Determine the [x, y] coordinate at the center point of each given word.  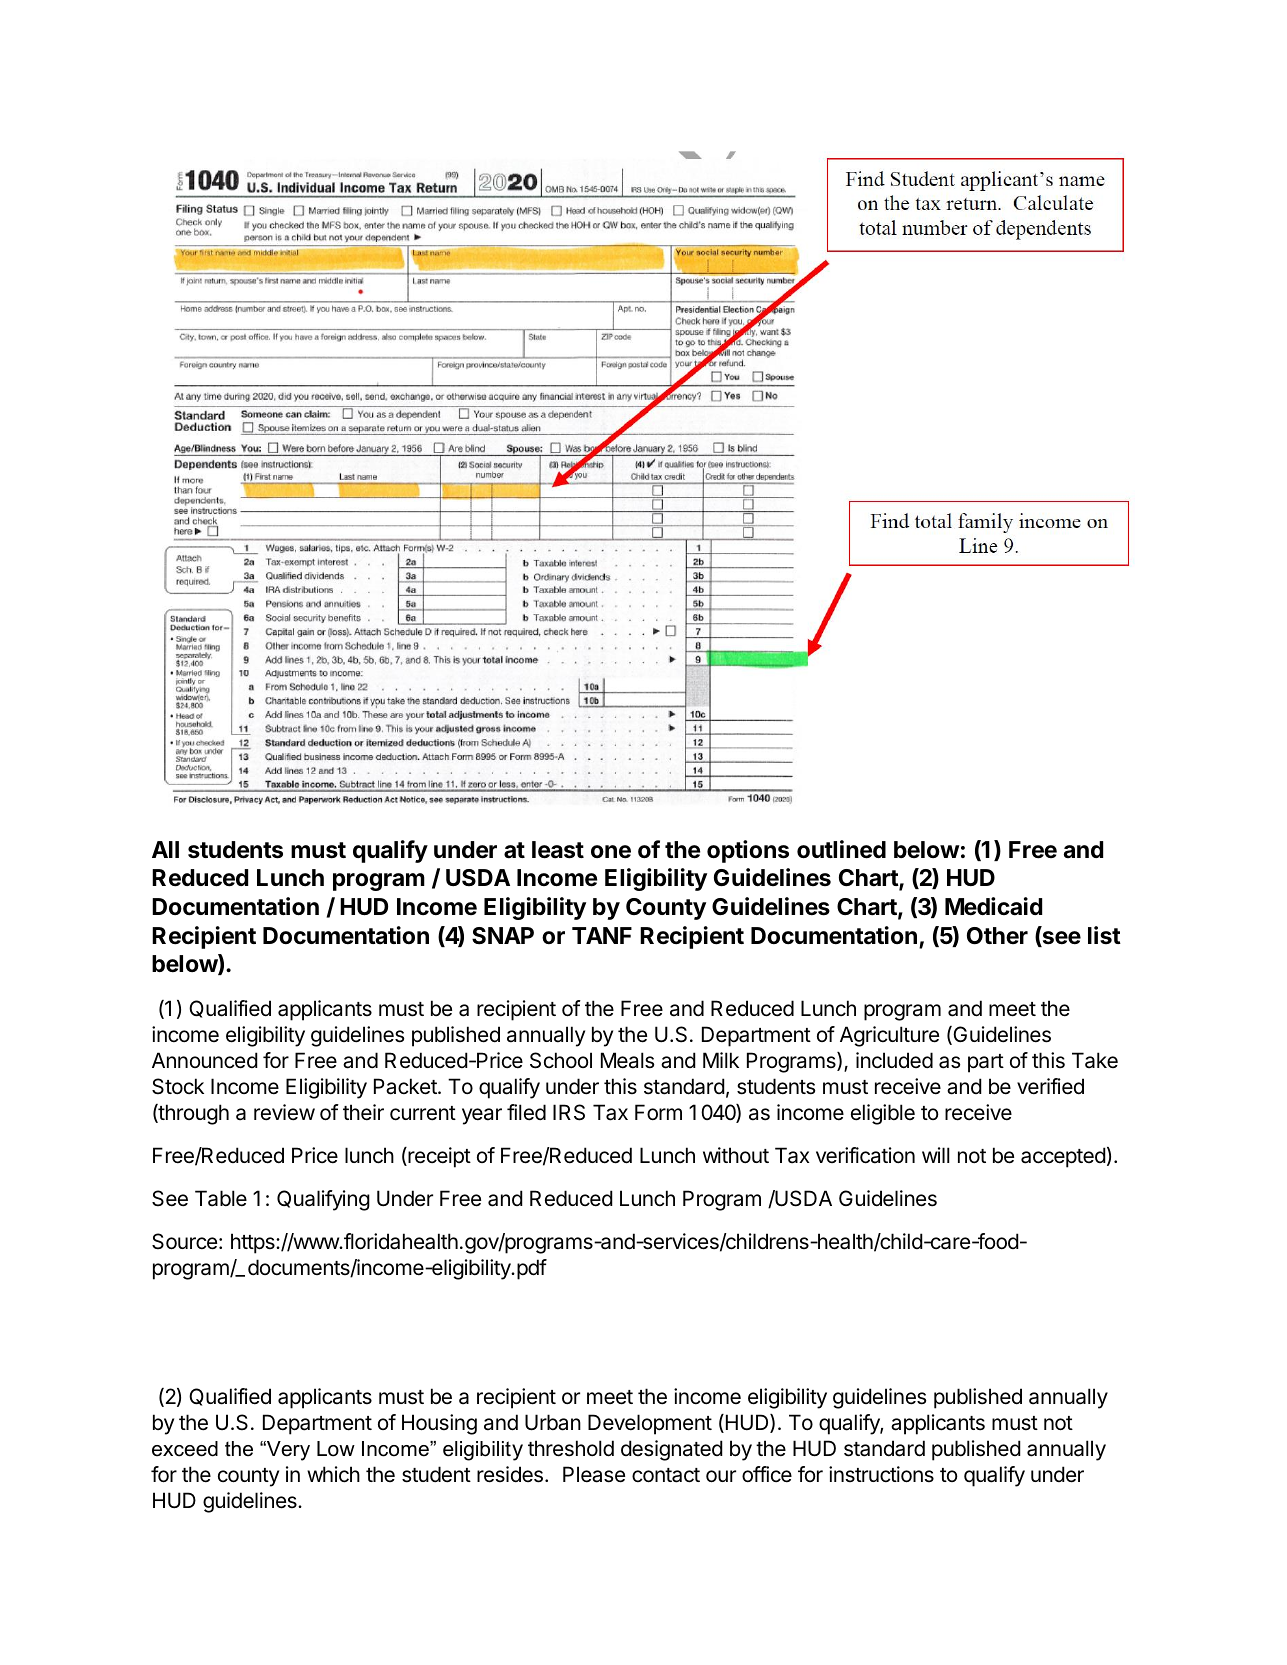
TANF [602, 935]
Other [997, 936]
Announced [205, 1060]
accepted [1063, 1157]
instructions [881, 1474]
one [611, 852]
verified [1050, 1086]
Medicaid [993, 906]
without [736, 1155]
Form [658, 1112]
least [558, 850]
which [333, 1474]
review [284, 1112]
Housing [439, 1424]
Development [650, 1424]
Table [221, 1198]
